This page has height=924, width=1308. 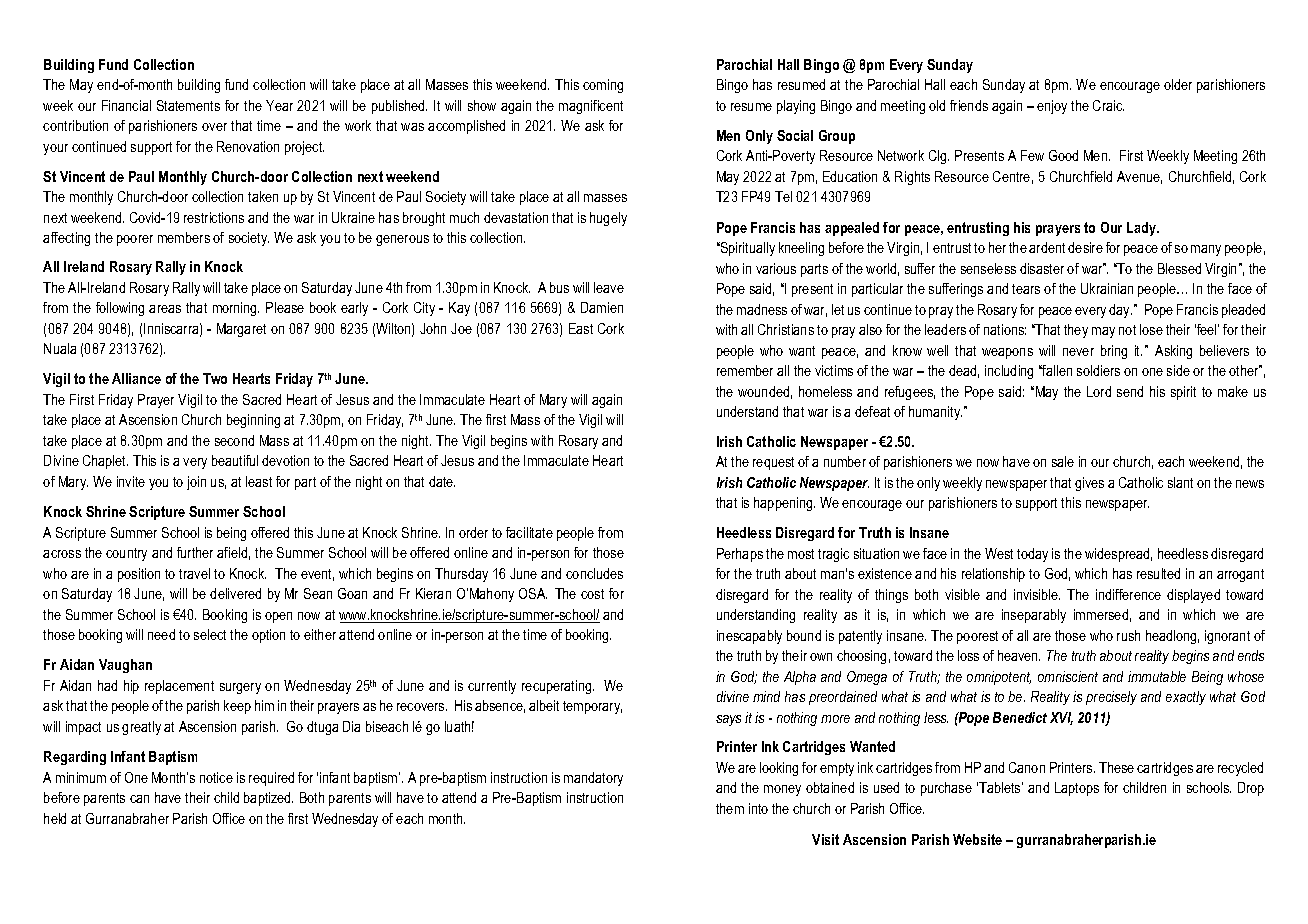 I want to click on indifference, so click(x=1128, y=594).
